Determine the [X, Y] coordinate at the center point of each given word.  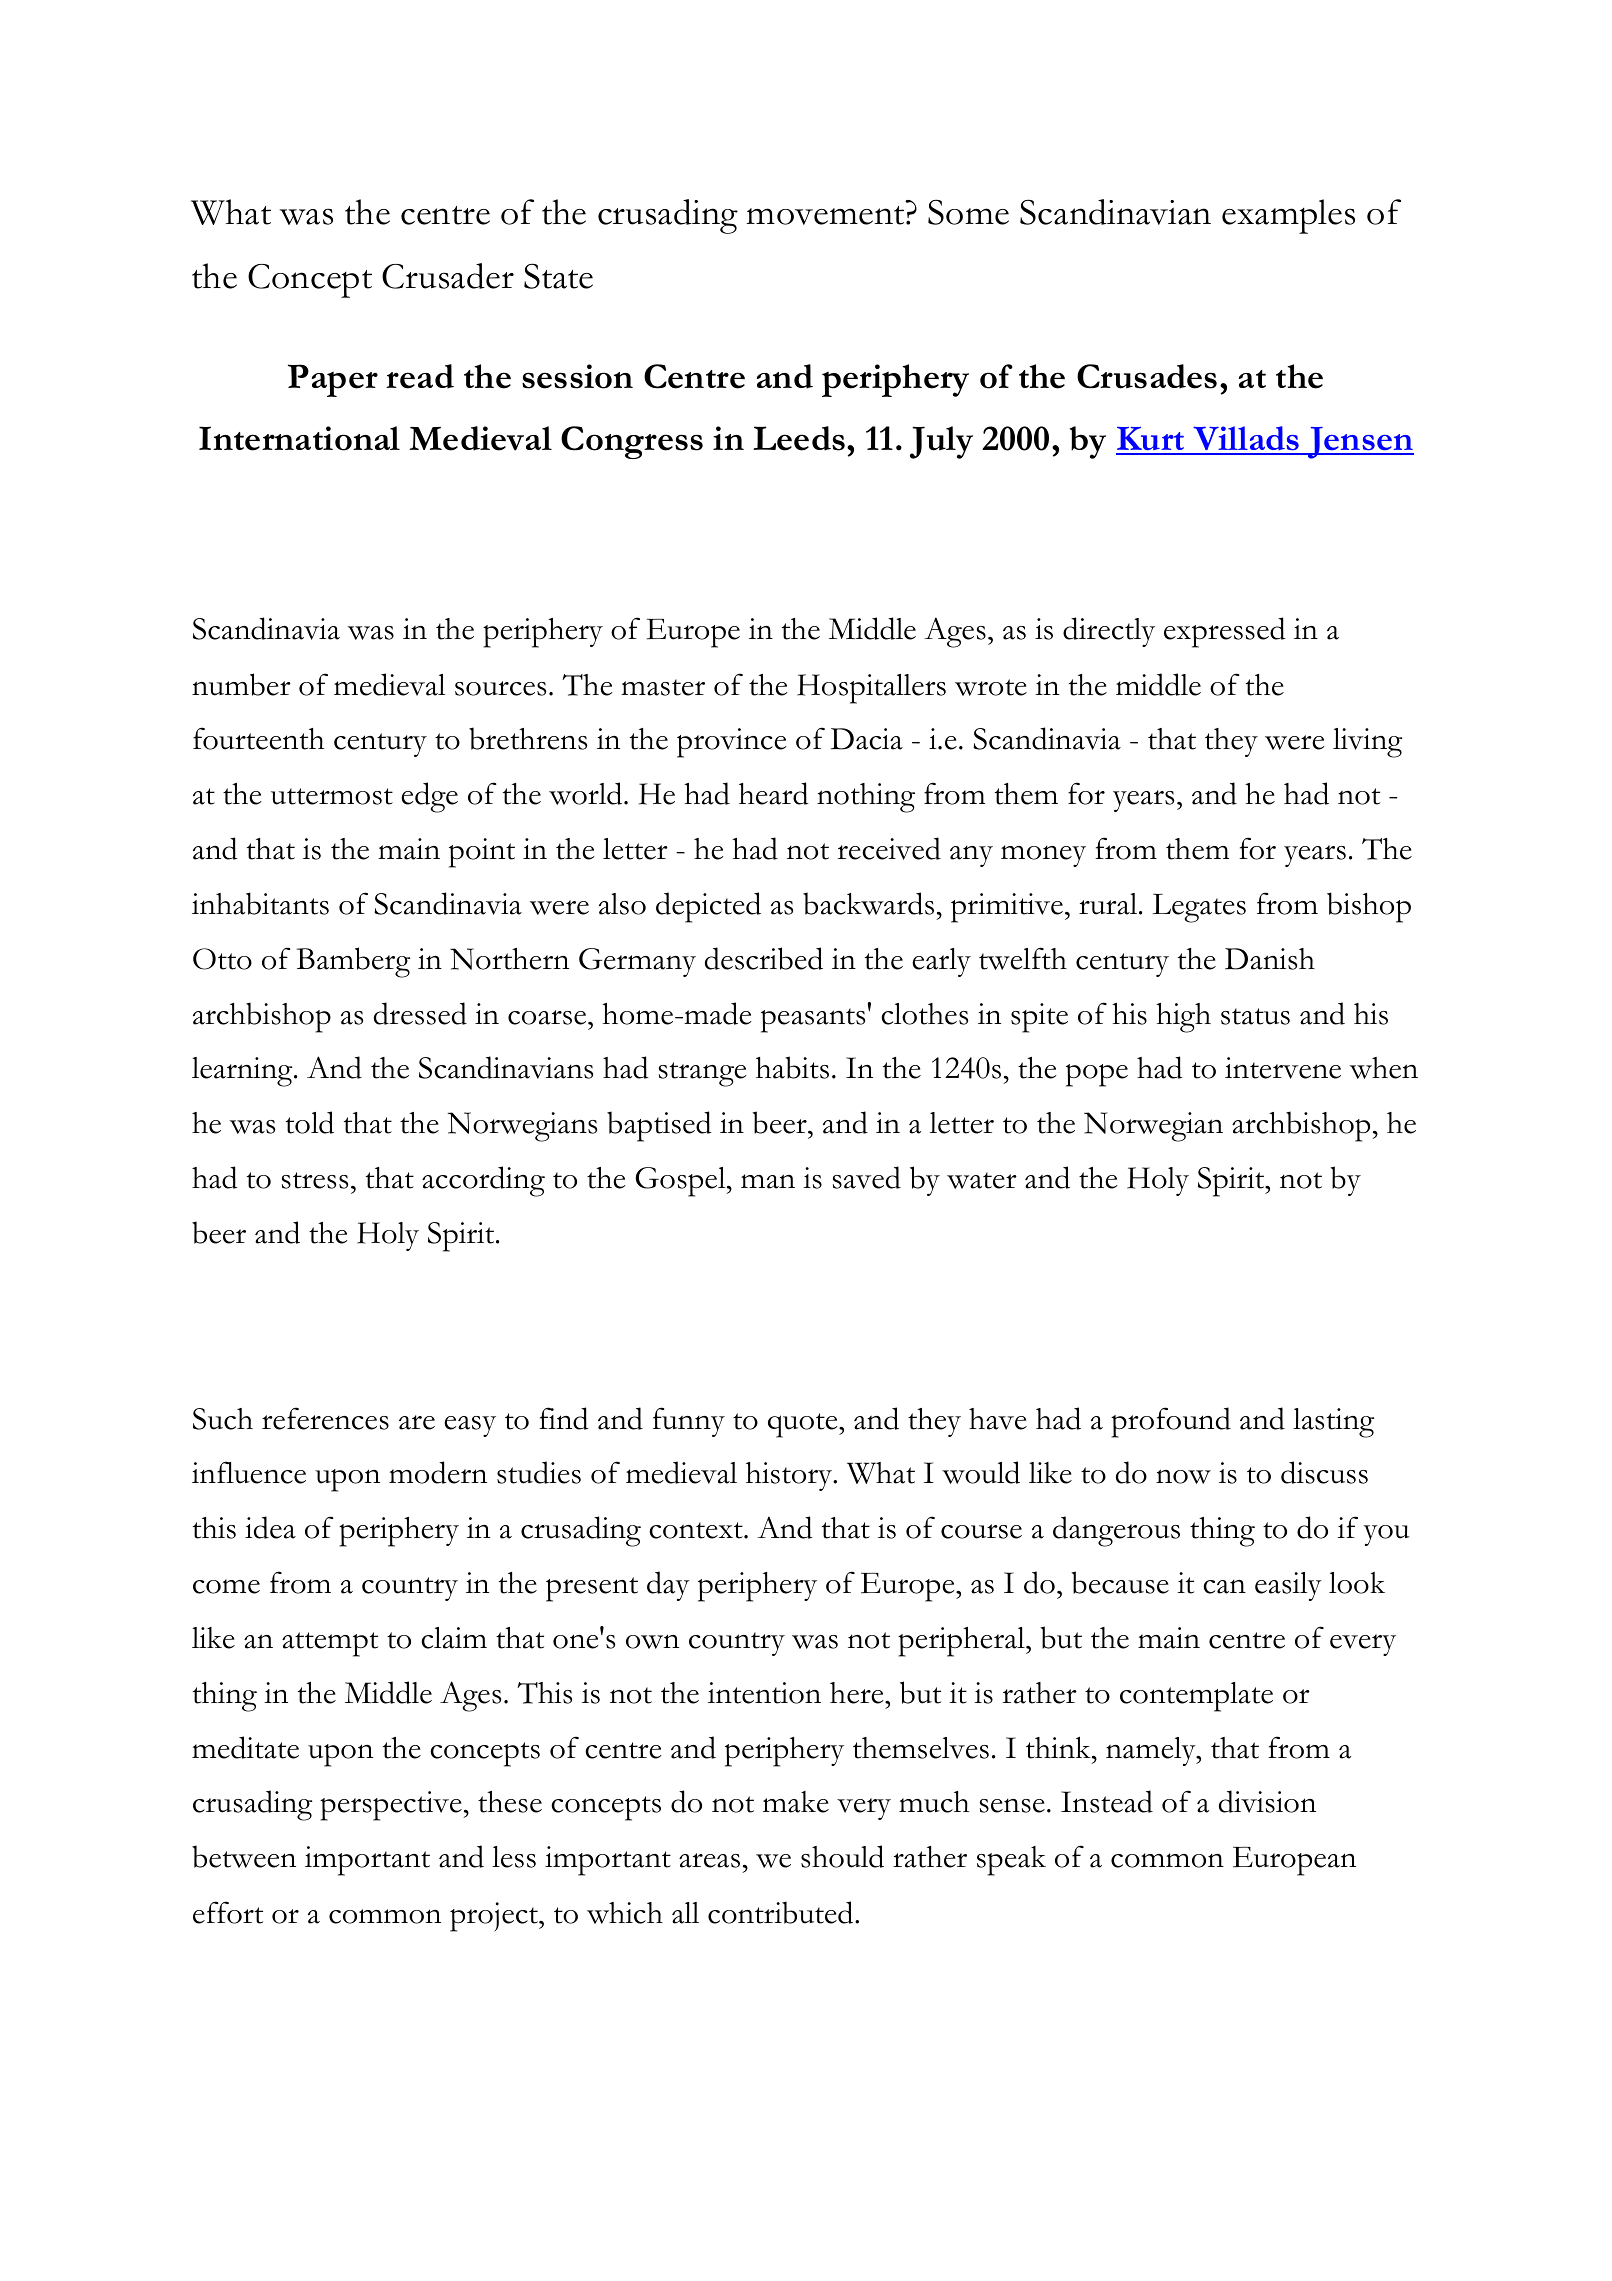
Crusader [448, 276]
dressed [420, 1013]
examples [1288, 216]
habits [792, 1067]
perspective [392, 1806]
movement [827, 215]
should [842, 1856]
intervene [1283, 1068]
